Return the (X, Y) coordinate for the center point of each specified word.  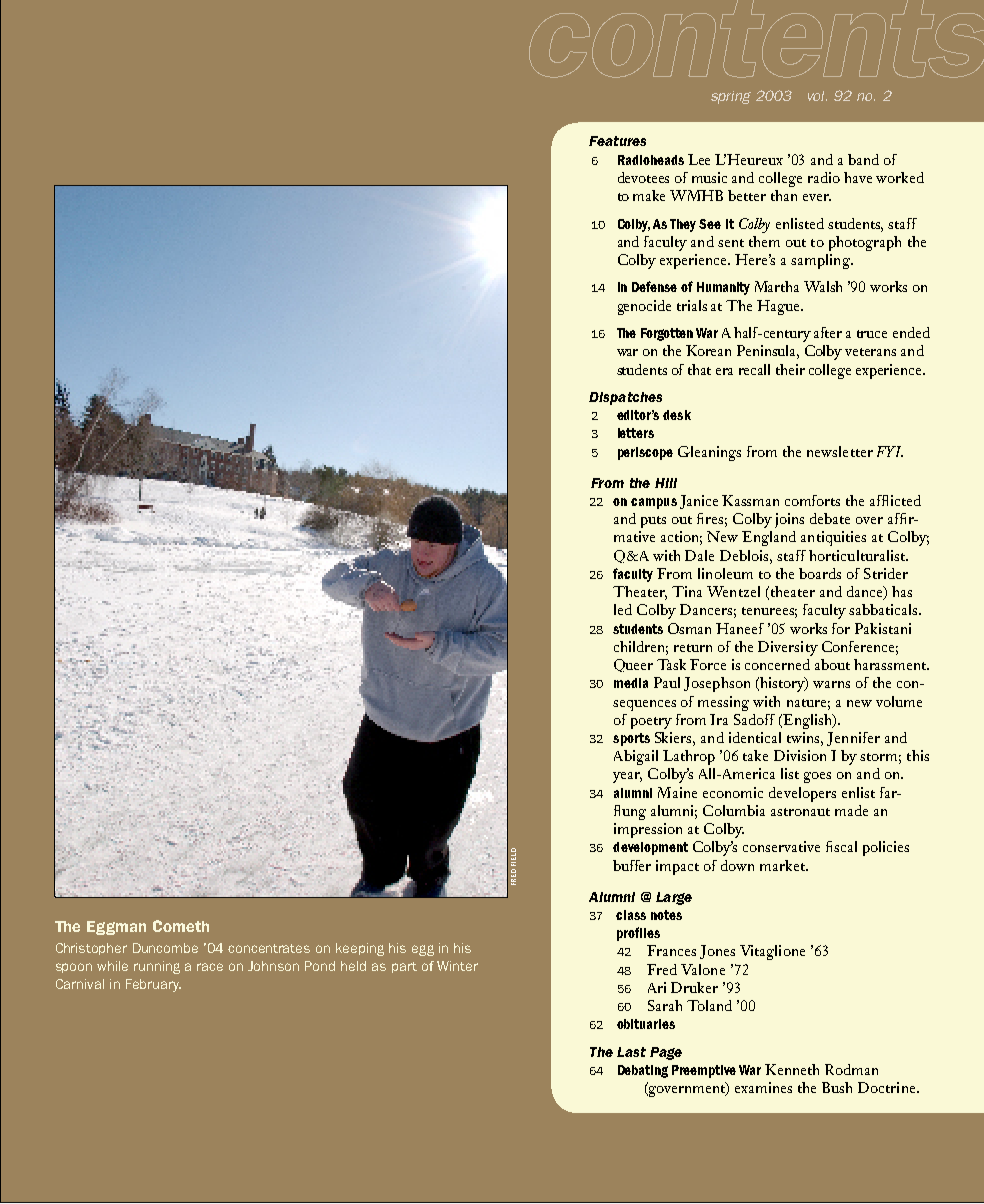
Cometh (181, 926)
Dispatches (625, 398)
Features (617, 141)
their (790, 369)
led (623, 609)
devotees (643, 177)
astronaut (800, 812)
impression (648, 830)
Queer (633, 665)
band (863, 159)
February (153, 985)
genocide (644, 307)
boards (820, 573)
